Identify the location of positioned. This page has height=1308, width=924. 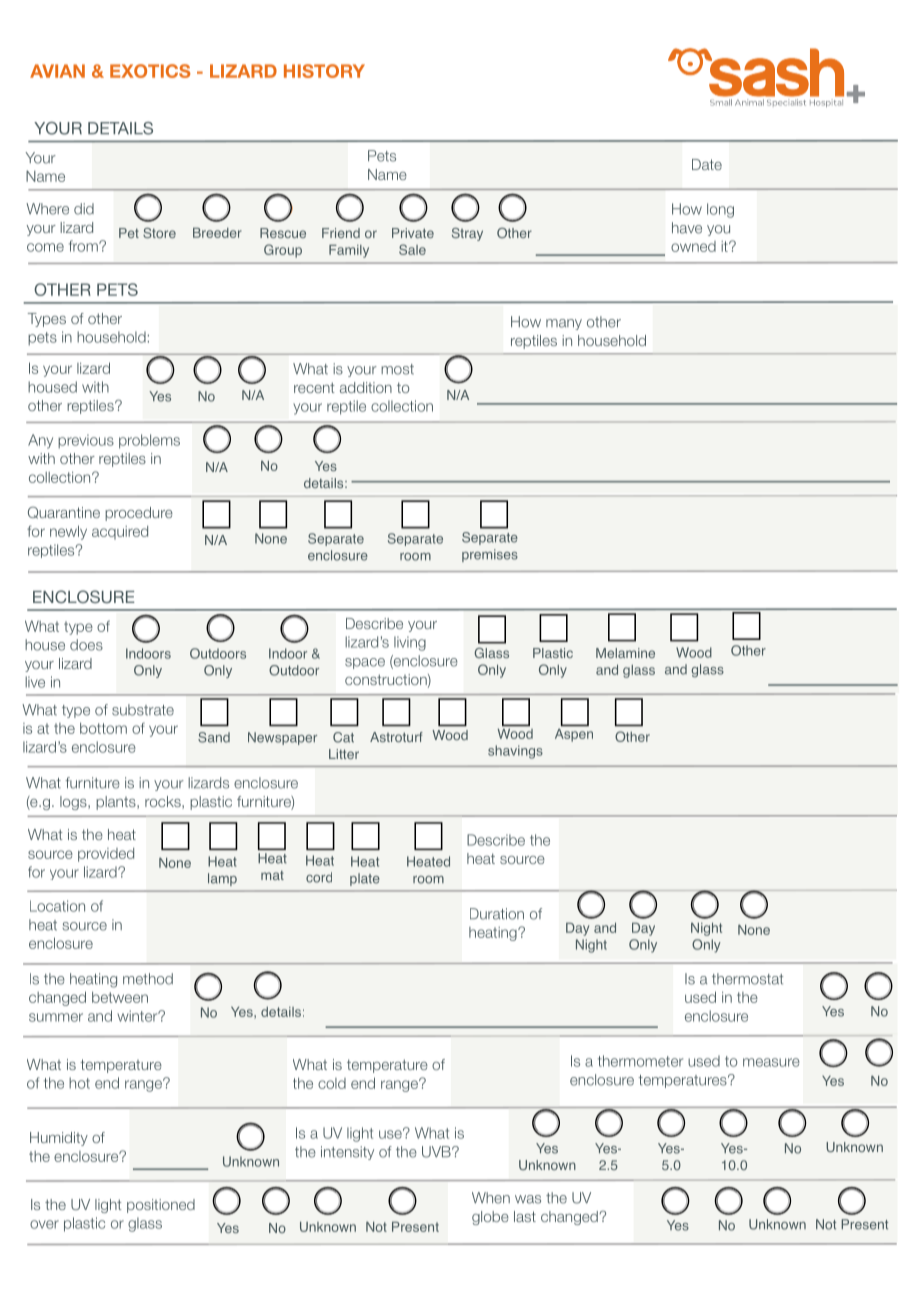
(161, 1206).
